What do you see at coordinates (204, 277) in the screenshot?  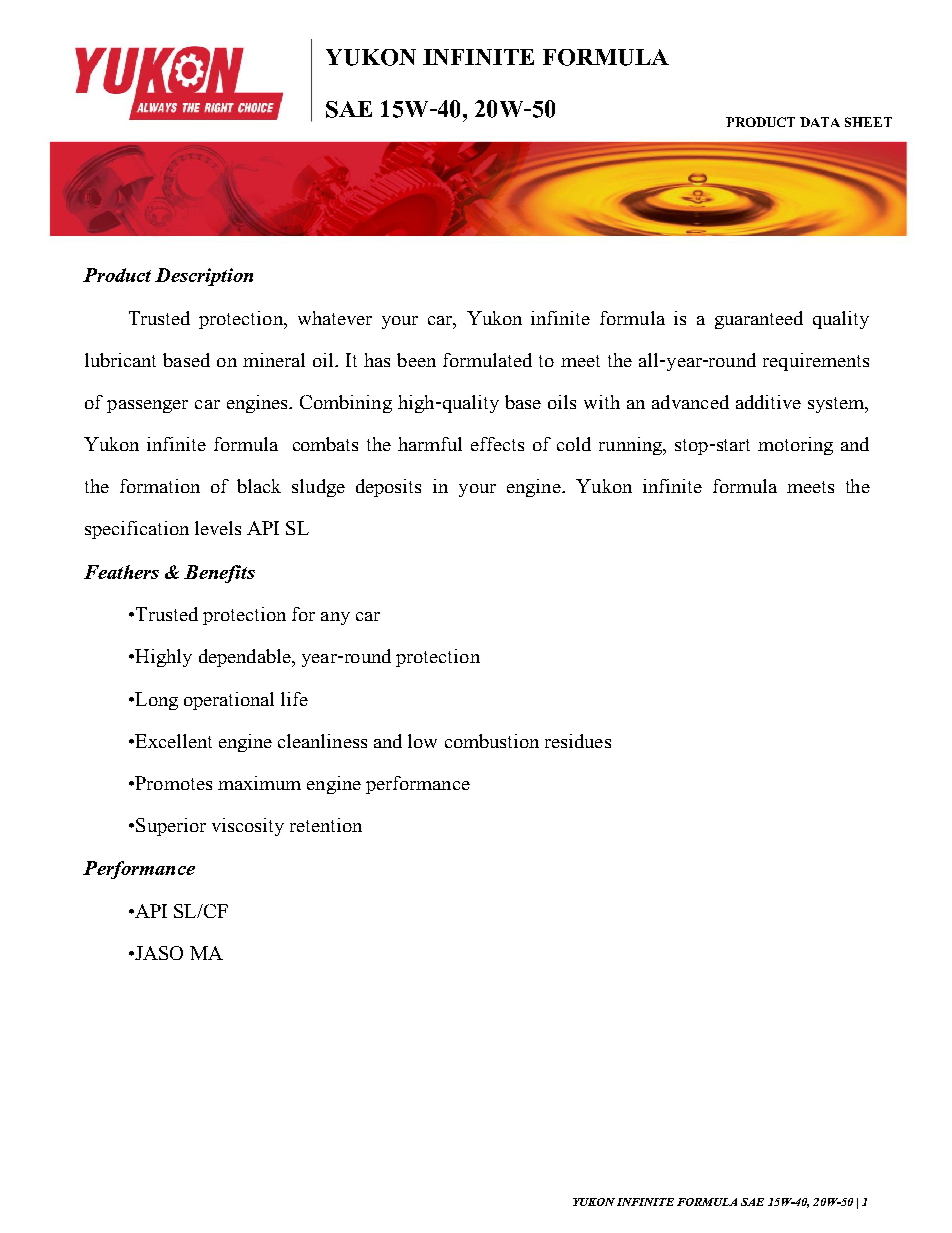 I see `Description` at bounding box center [204, 277].
